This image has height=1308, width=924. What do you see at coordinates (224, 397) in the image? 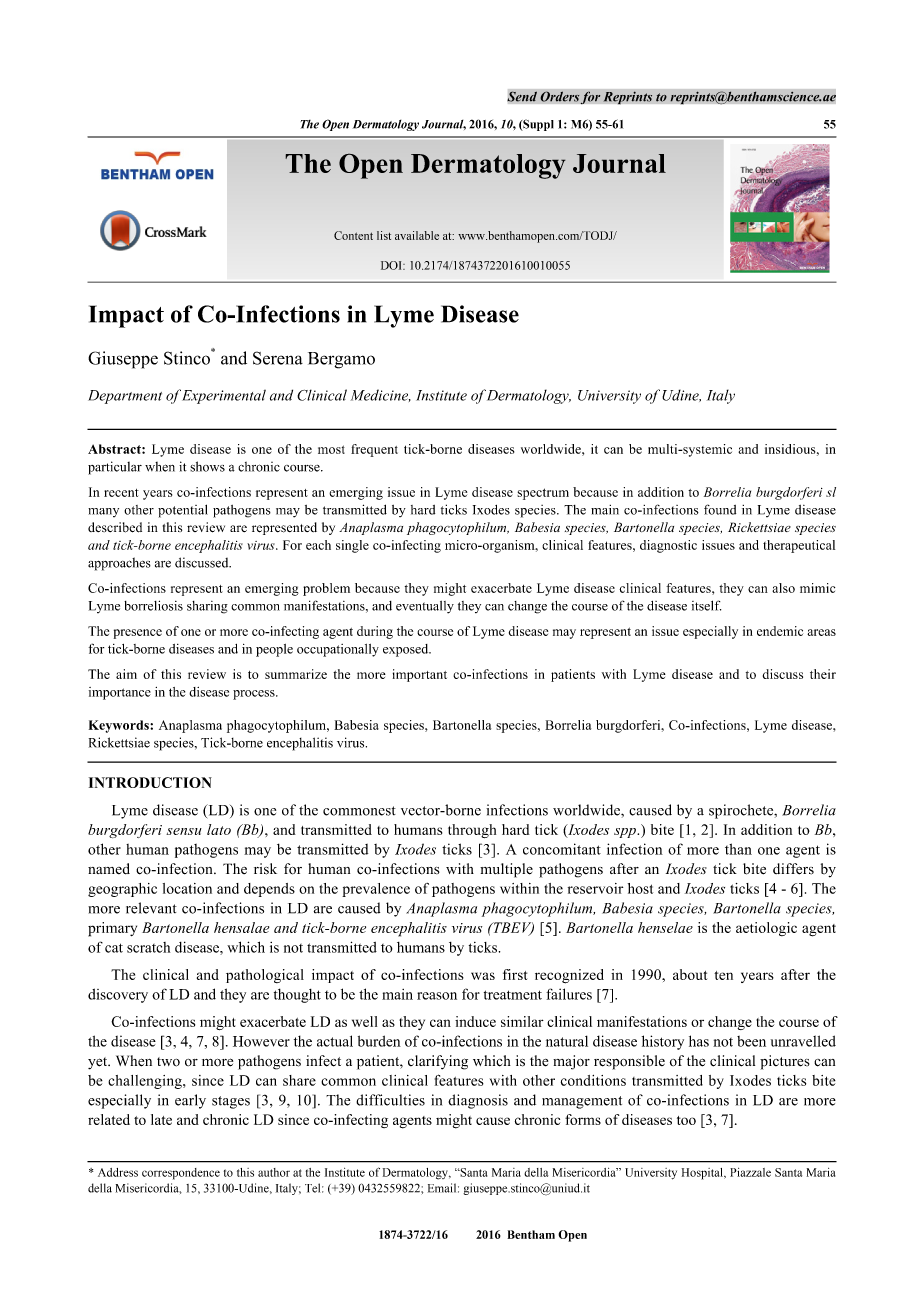
I see `Experimental` at bounding box center [224, 397].
